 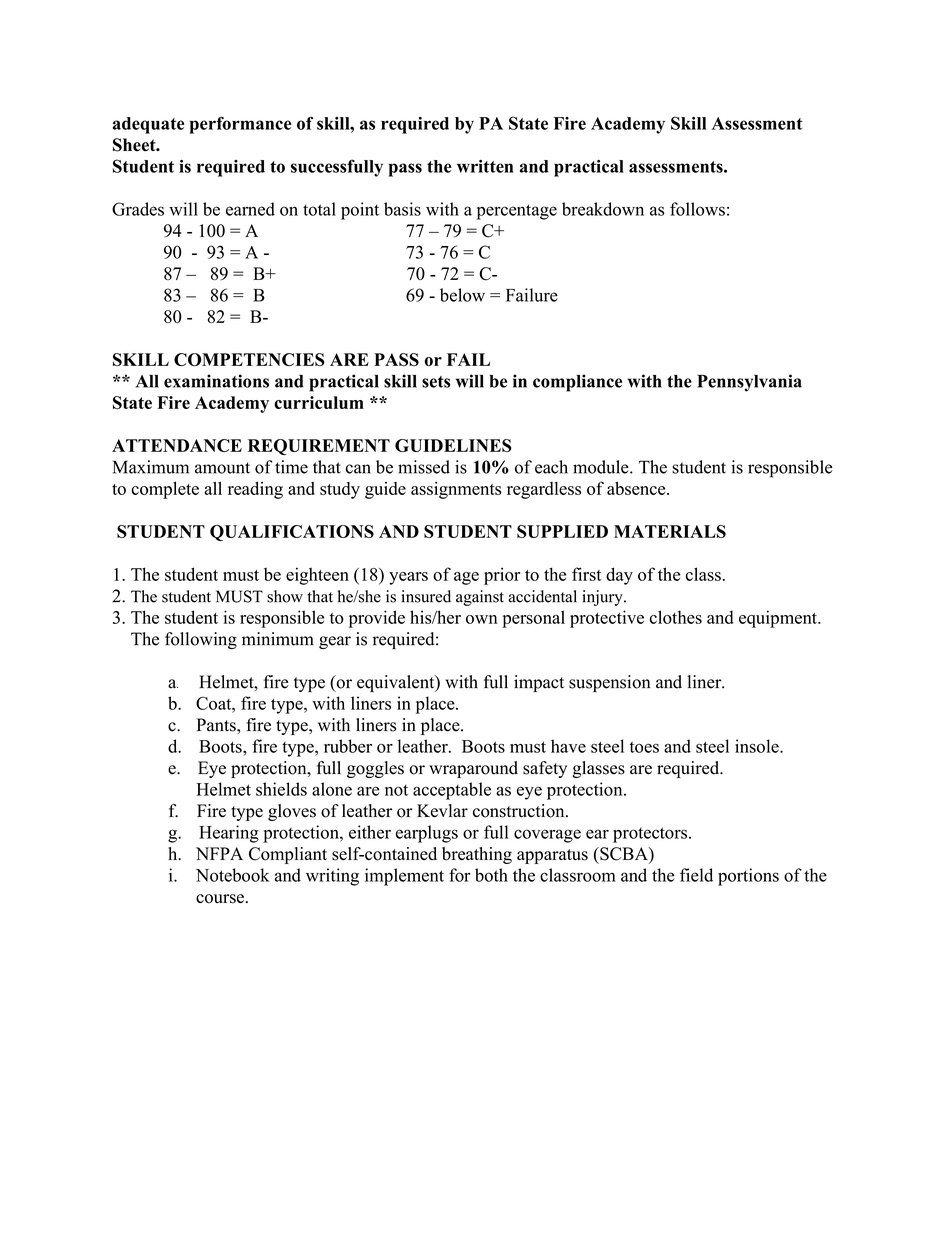 What do you see at coordinates (697, 209) in the screenshot?
I see `follows` at bounding box center [697, 209].
